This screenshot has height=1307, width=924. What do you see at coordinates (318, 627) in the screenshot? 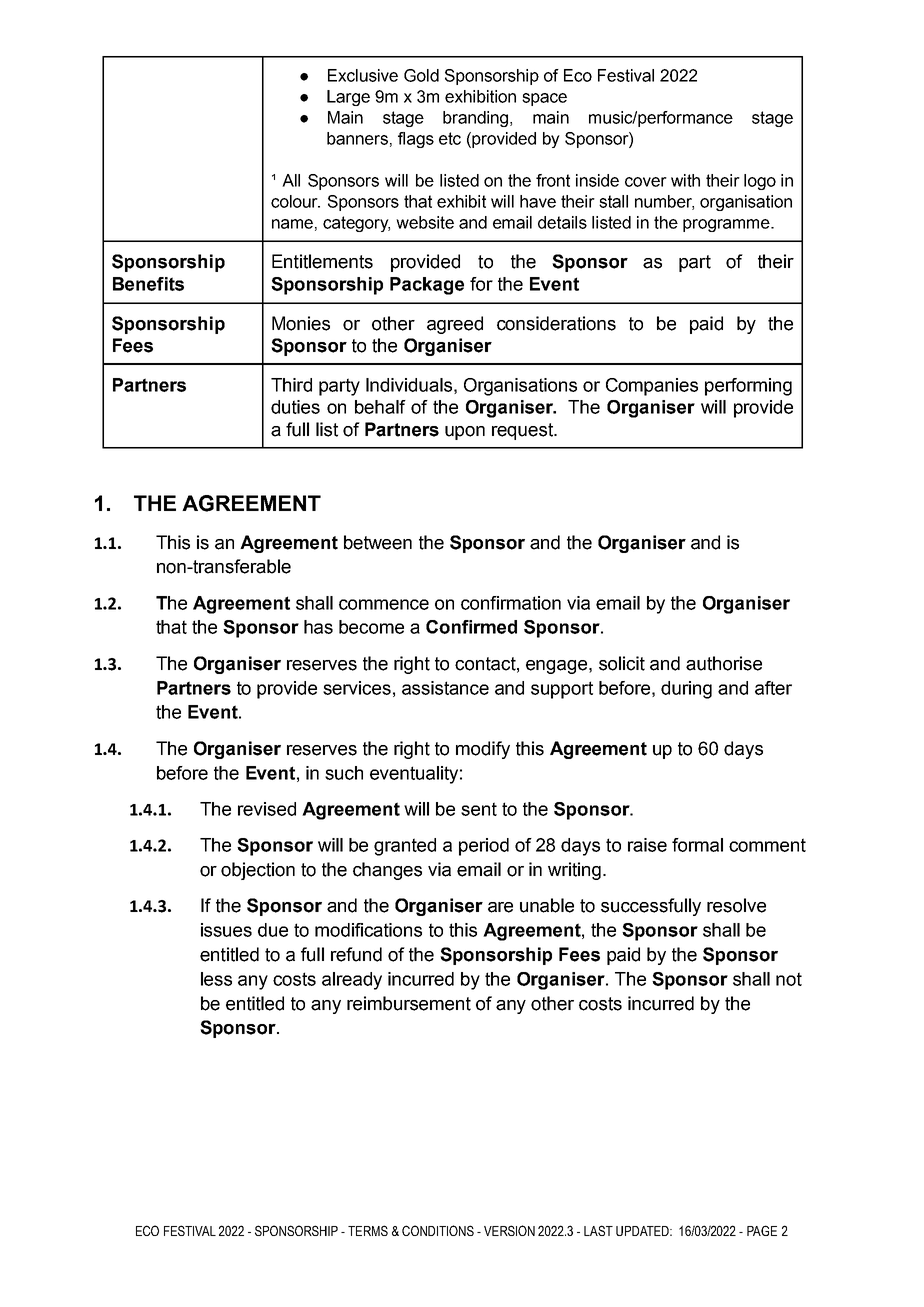
I see `has` at bounding box center [318, 627].
